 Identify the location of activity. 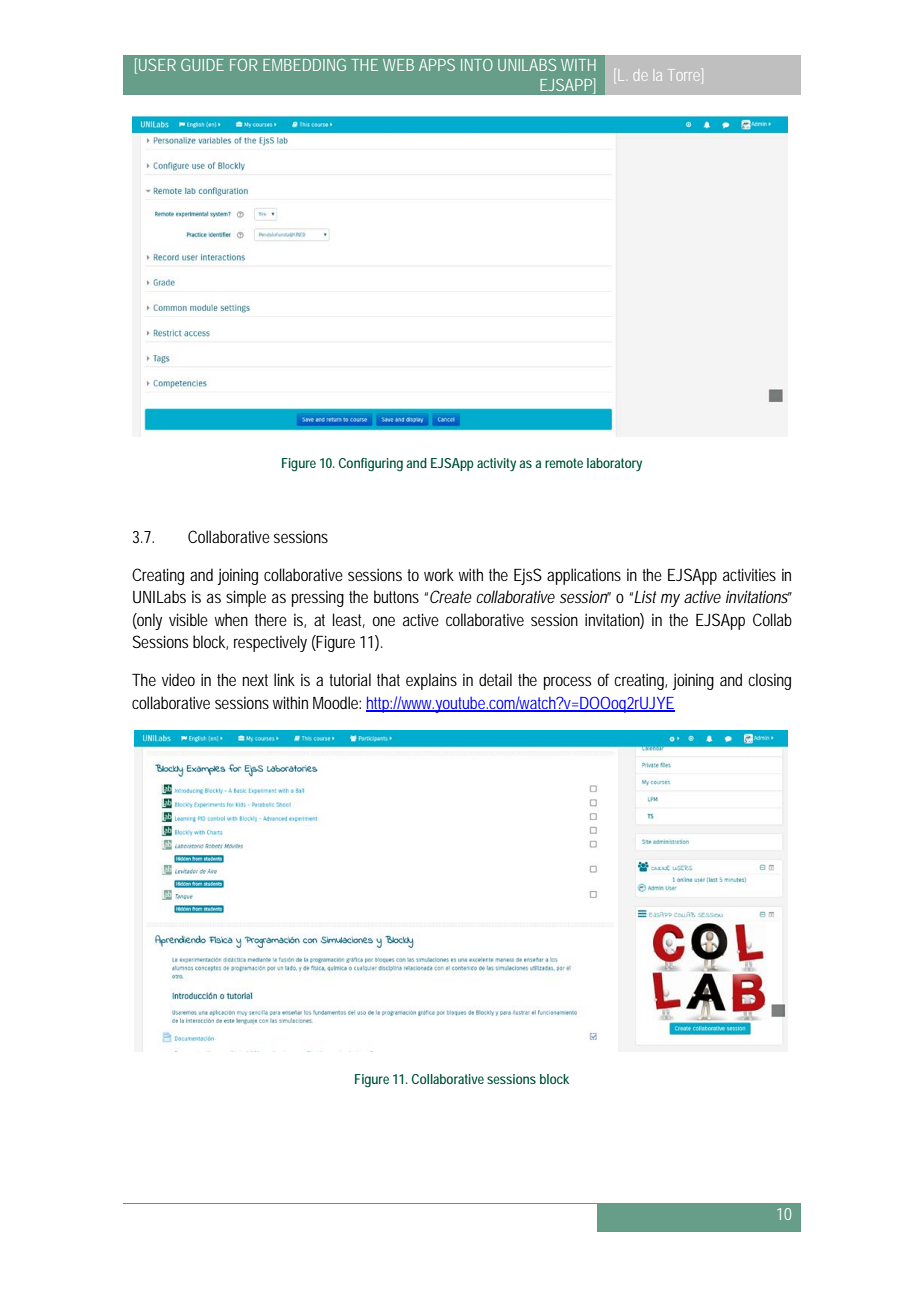
(496, 464).
